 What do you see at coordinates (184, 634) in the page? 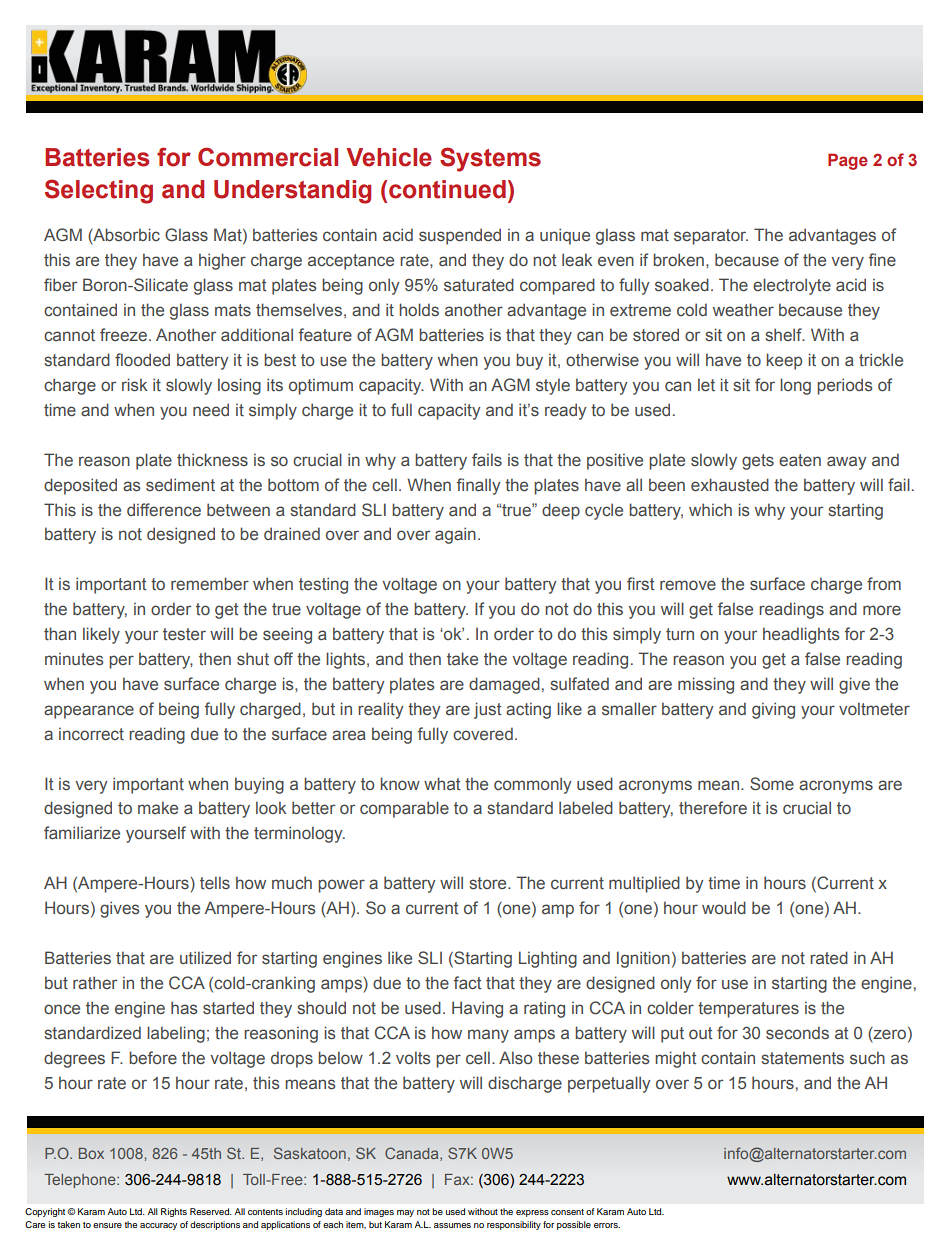
I see `tester` at bounding box center [184, 634].
